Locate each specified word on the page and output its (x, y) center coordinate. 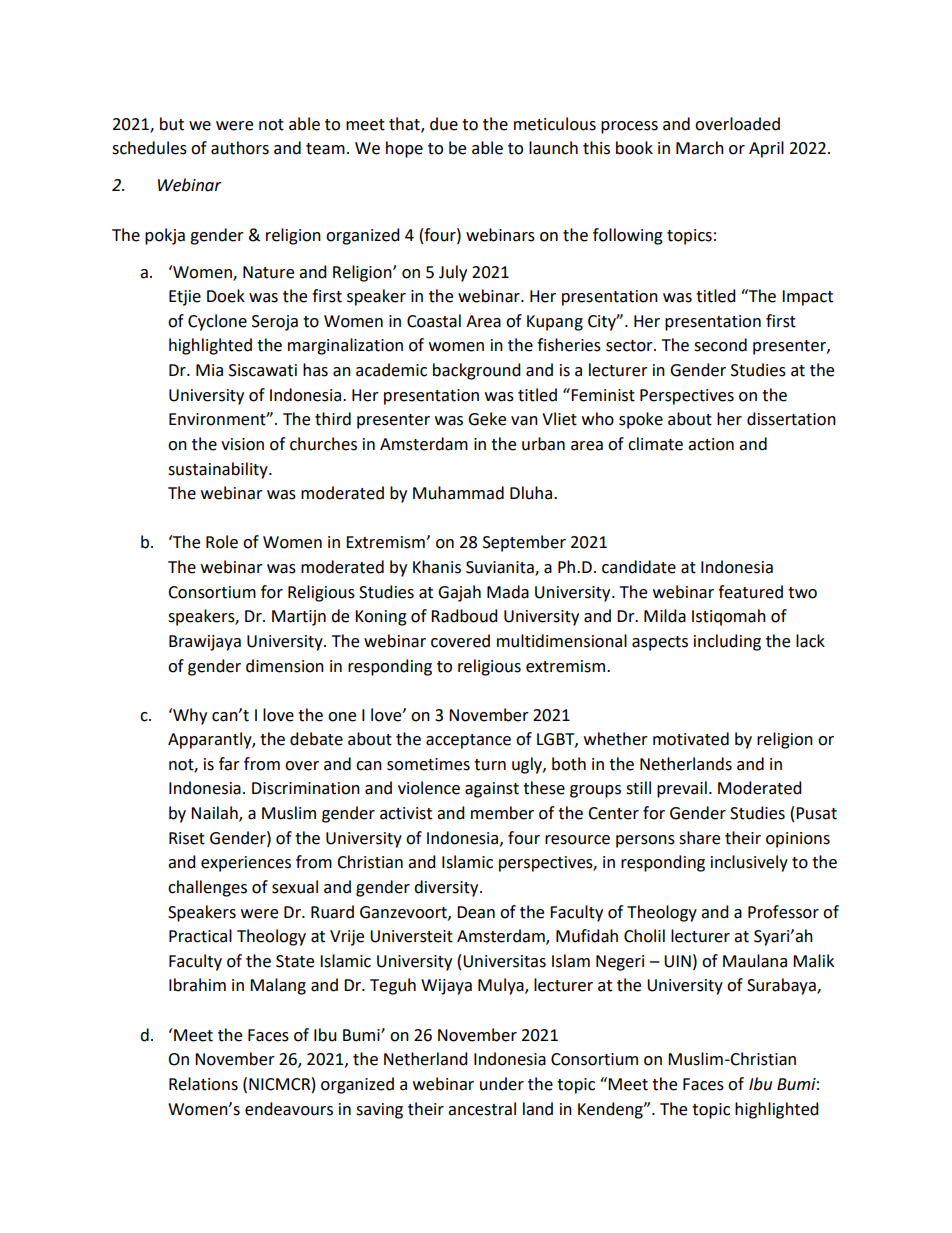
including (727, 642)
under (502, 1084)
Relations (203, 1084)
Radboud (464, 616)
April (766, 149)
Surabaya (782, 986)
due (444, 124)
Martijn (299, 618)
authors (240, 148)
